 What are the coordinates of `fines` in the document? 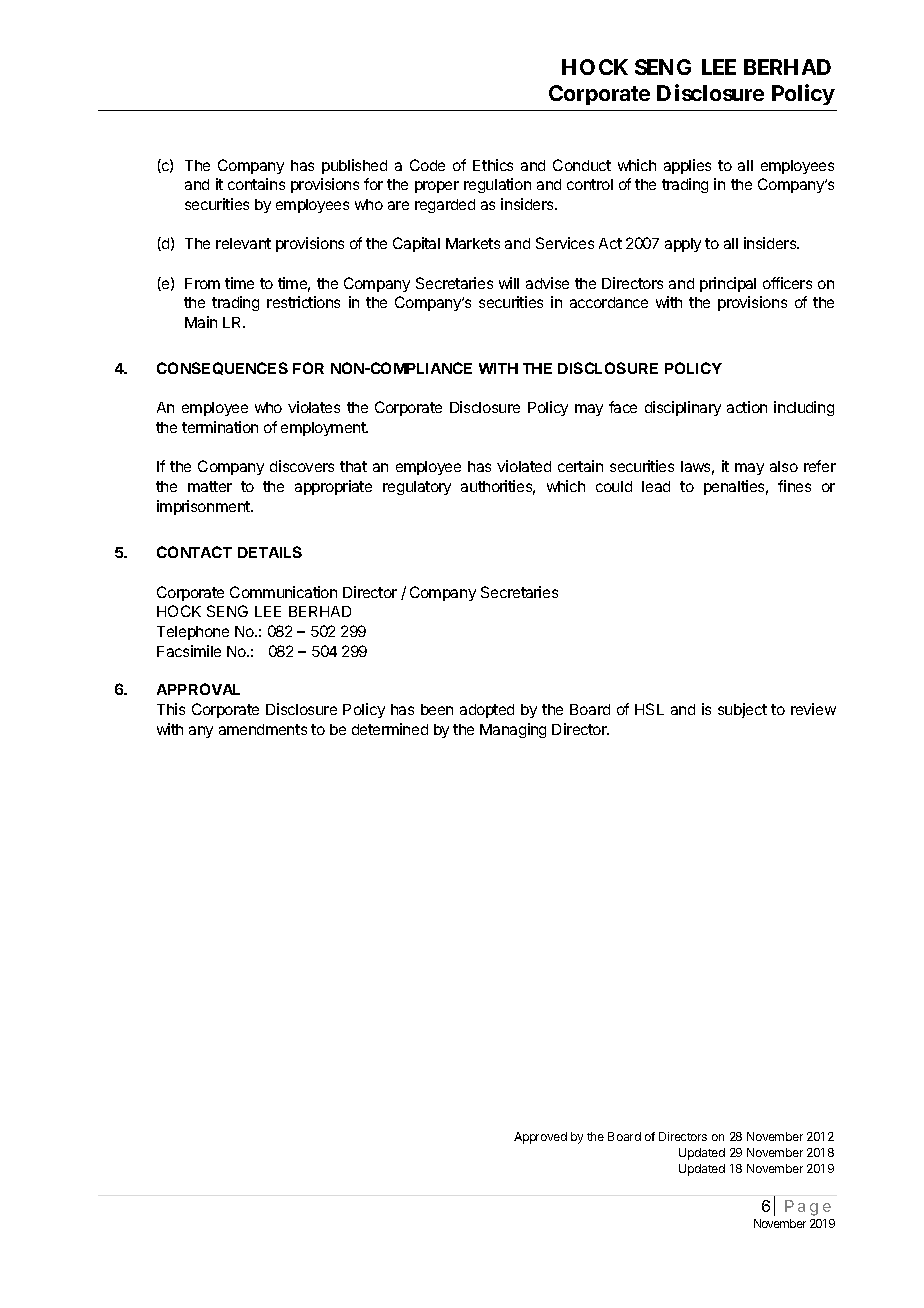 It's located at (794, 486).
